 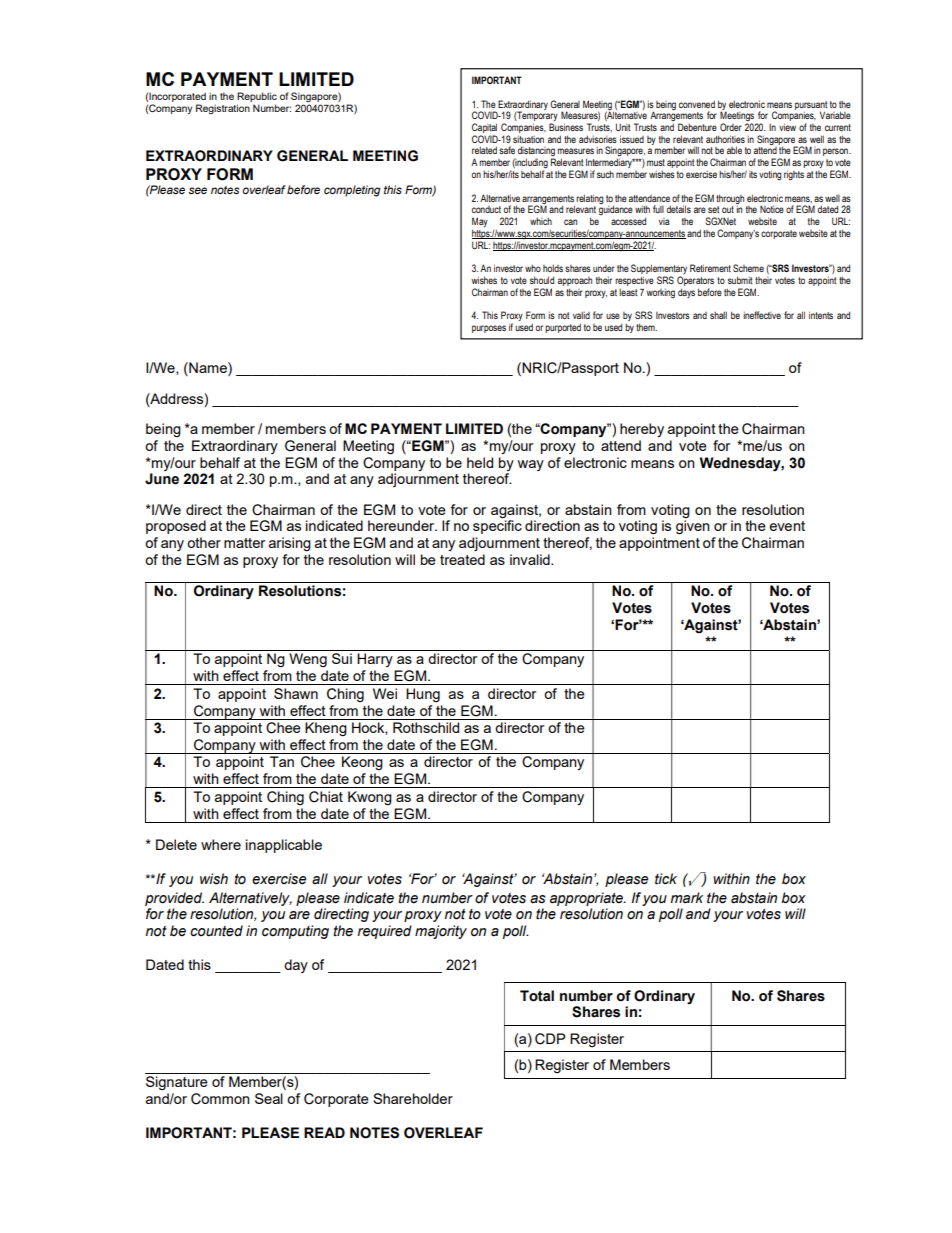 I want to click on tick, so click(x=666, y=879).
